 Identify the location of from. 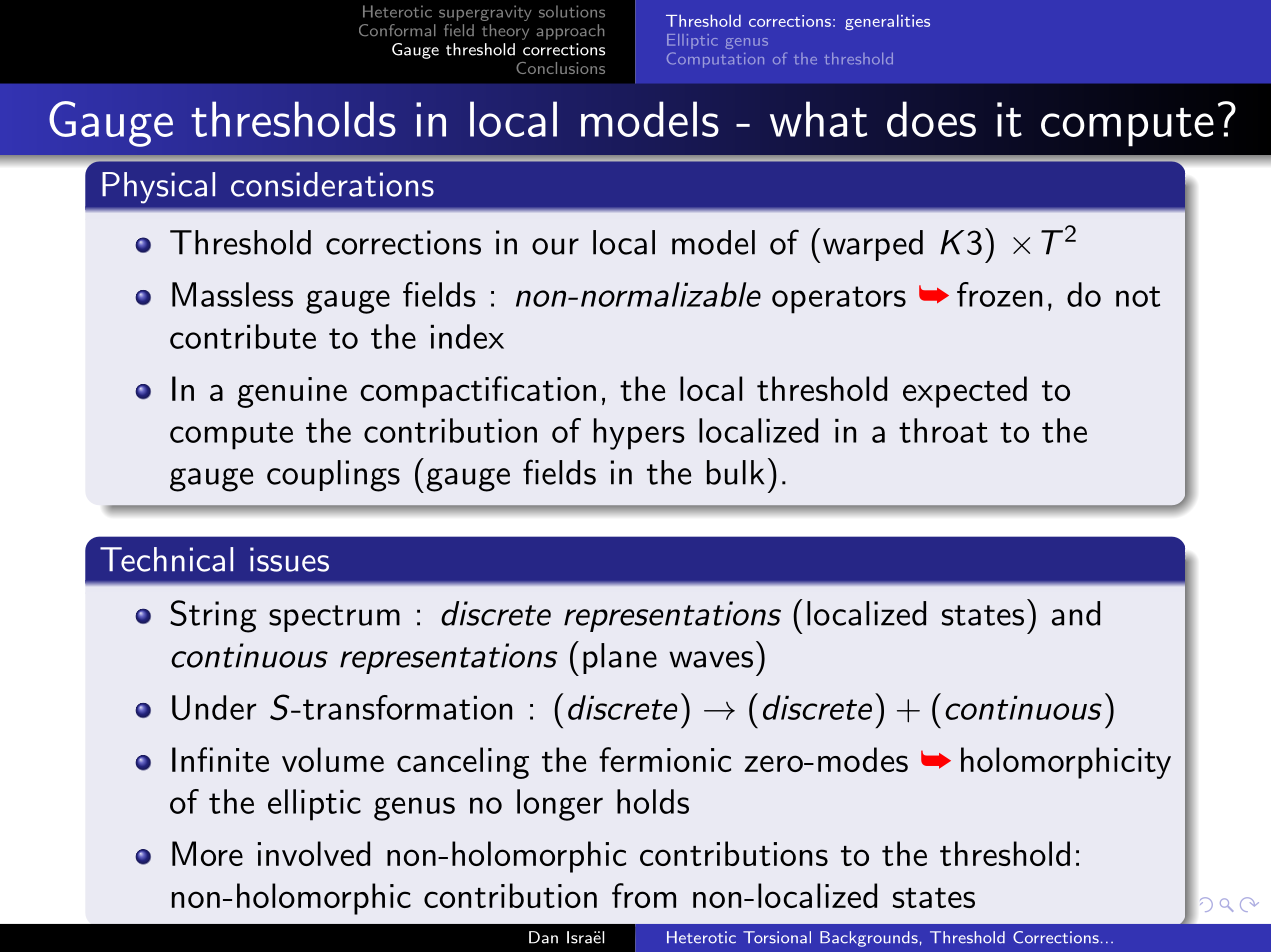
(644, 895).
